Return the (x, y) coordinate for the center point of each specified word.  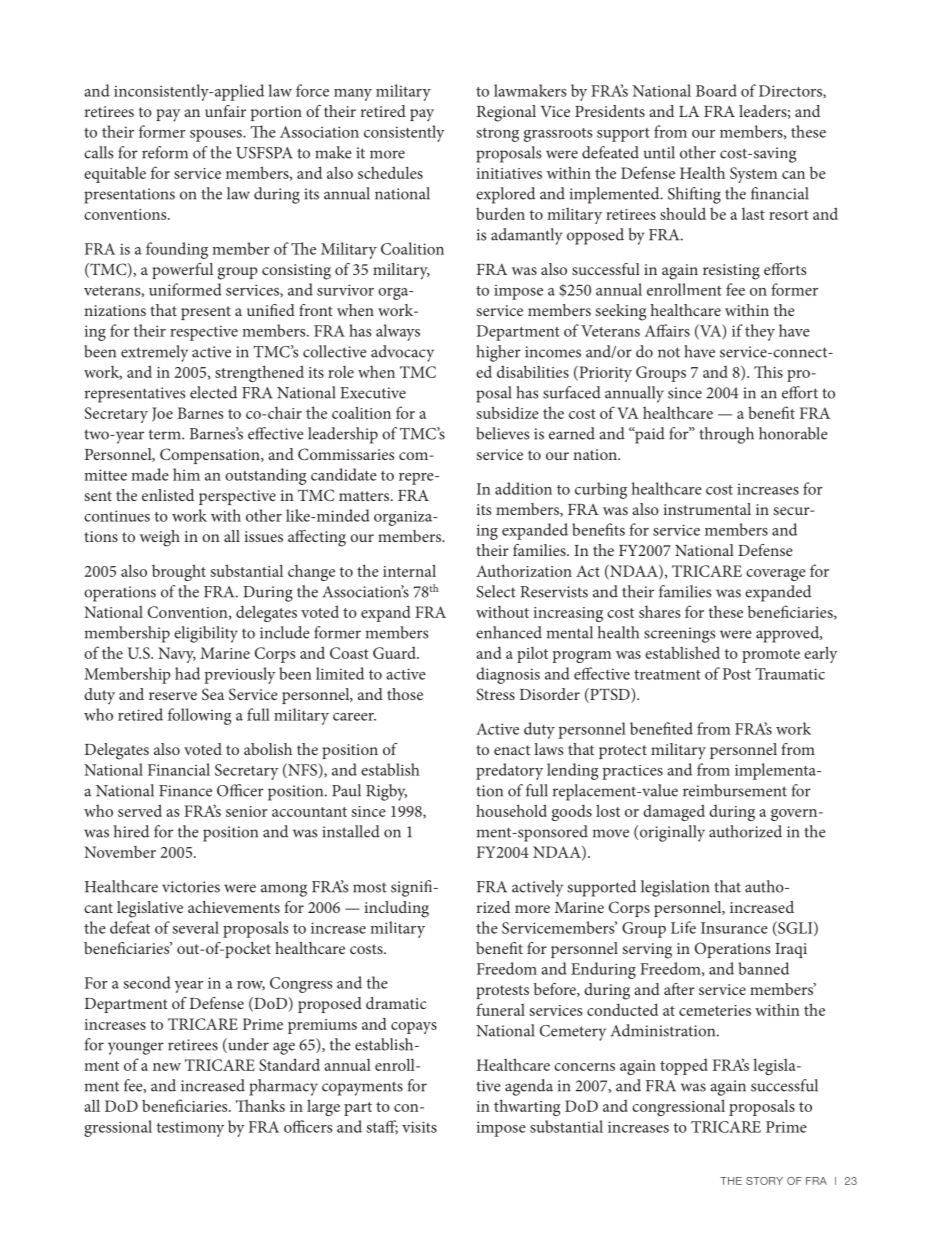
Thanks (260, 1105)
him (186, 474)
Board (716, 90)
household (511, 810)
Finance (185, 791)
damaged (674, 812)
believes (502, 433)
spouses (217, 136)
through (726, 435)
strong (497, 135)
